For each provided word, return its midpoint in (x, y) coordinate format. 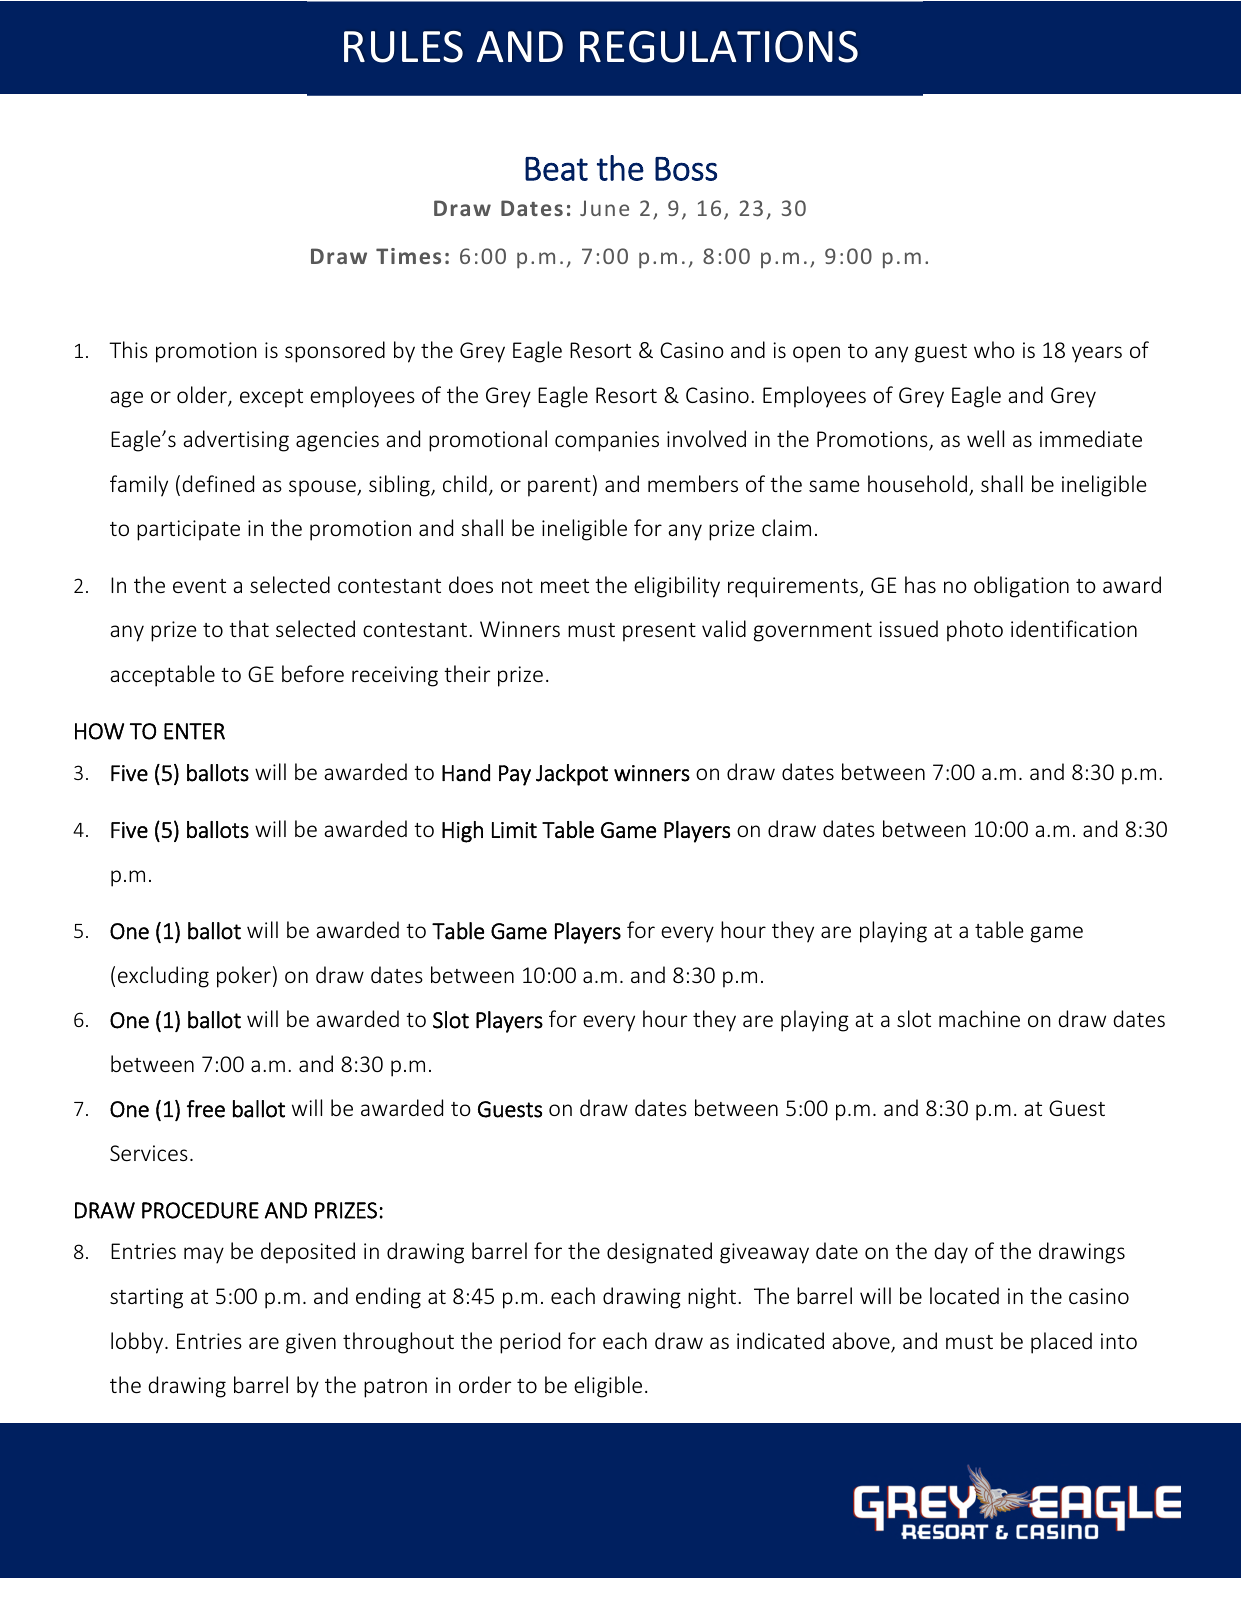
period (530, 1343)
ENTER (194, 731)
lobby (137, 1343)
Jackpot (572, 775)
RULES (403, 47)
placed (1061, 1343)
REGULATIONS (719, 47)
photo (975, 631)
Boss (686, 169)
